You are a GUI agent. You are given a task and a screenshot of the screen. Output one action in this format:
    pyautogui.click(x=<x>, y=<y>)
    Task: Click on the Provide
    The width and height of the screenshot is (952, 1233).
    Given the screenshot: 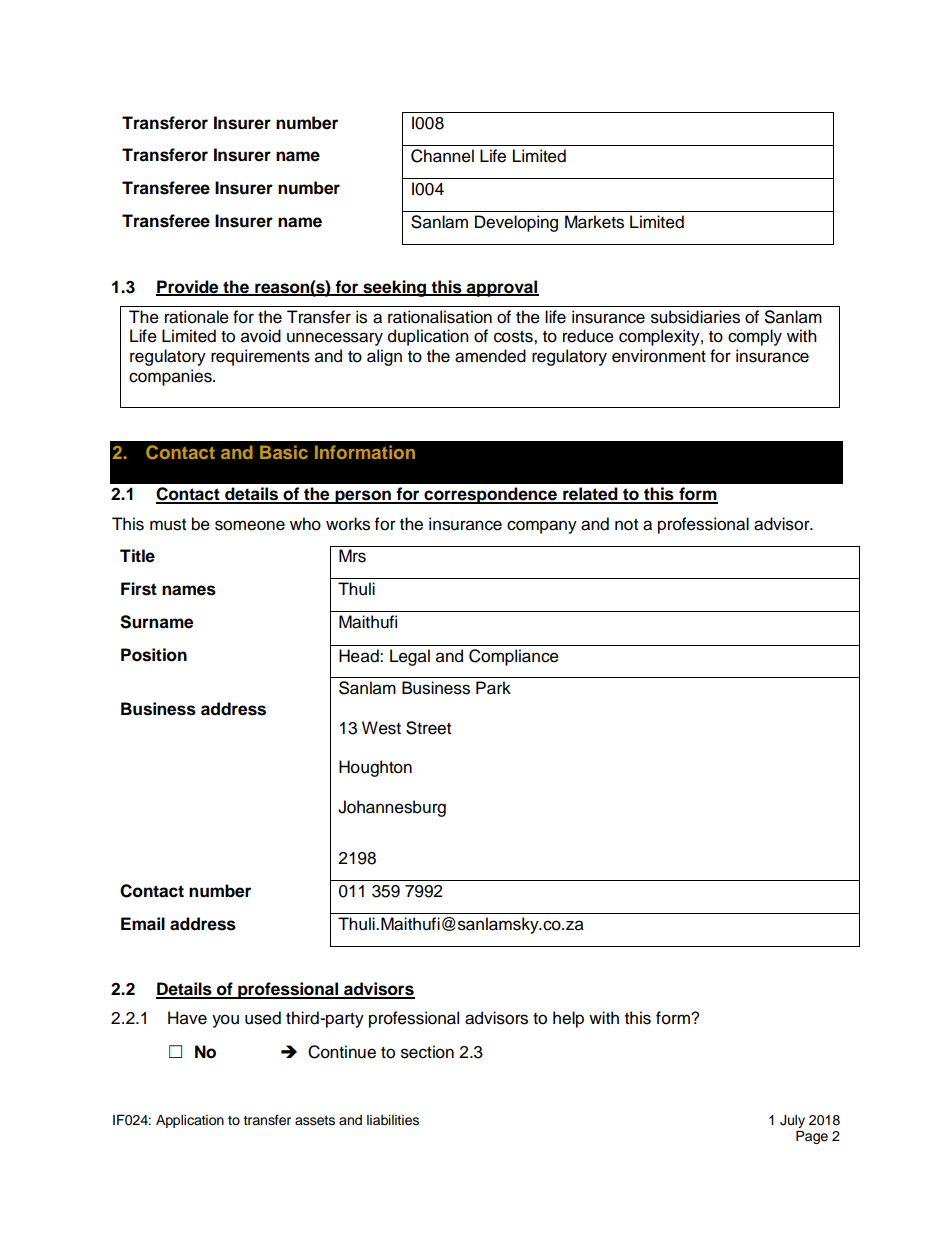 What is the action you would take?
    pyautogui.click(x=188, y=287)
